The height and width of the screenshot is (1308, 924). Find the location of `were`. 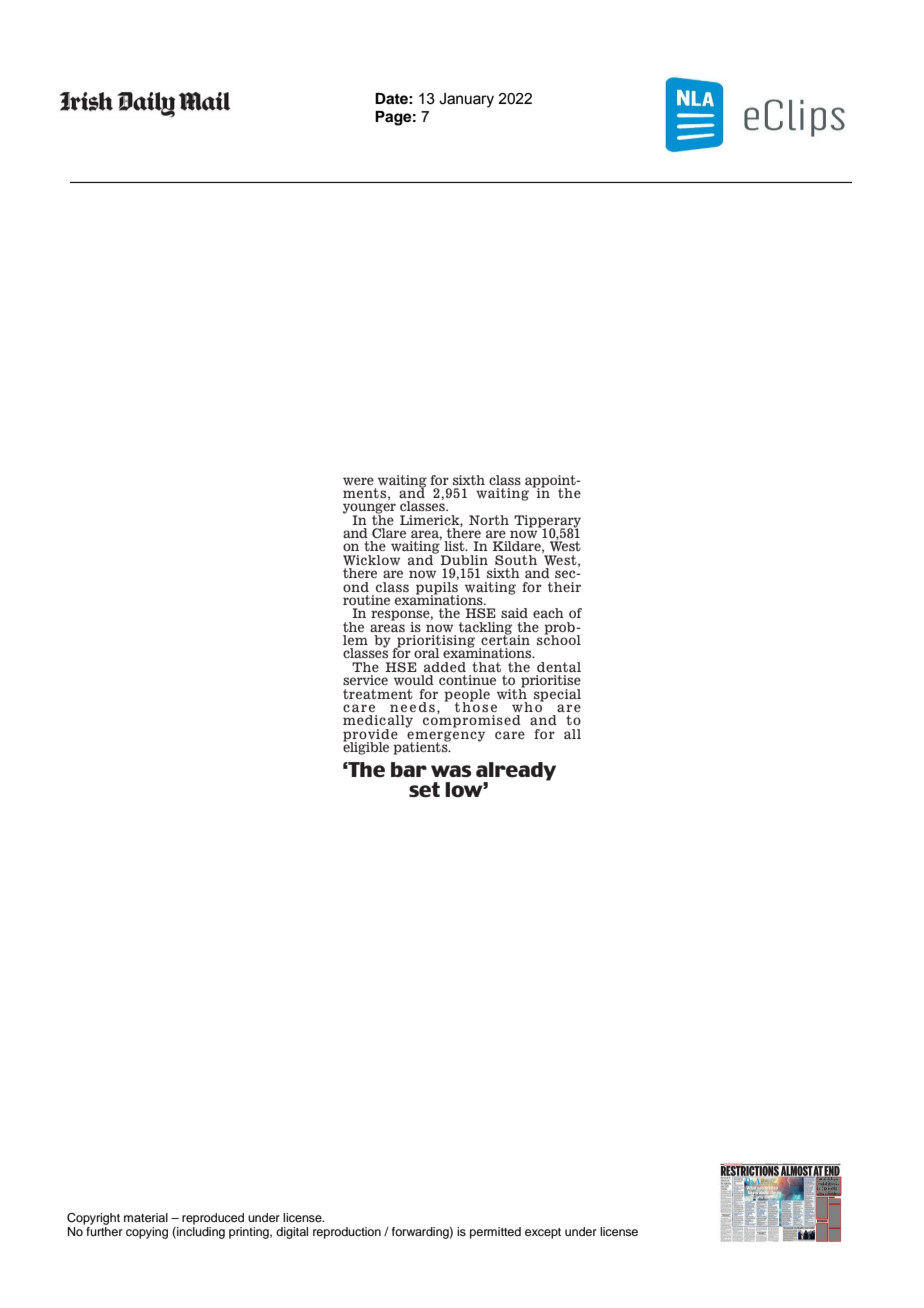

were is located at coordinates (358, 481).
